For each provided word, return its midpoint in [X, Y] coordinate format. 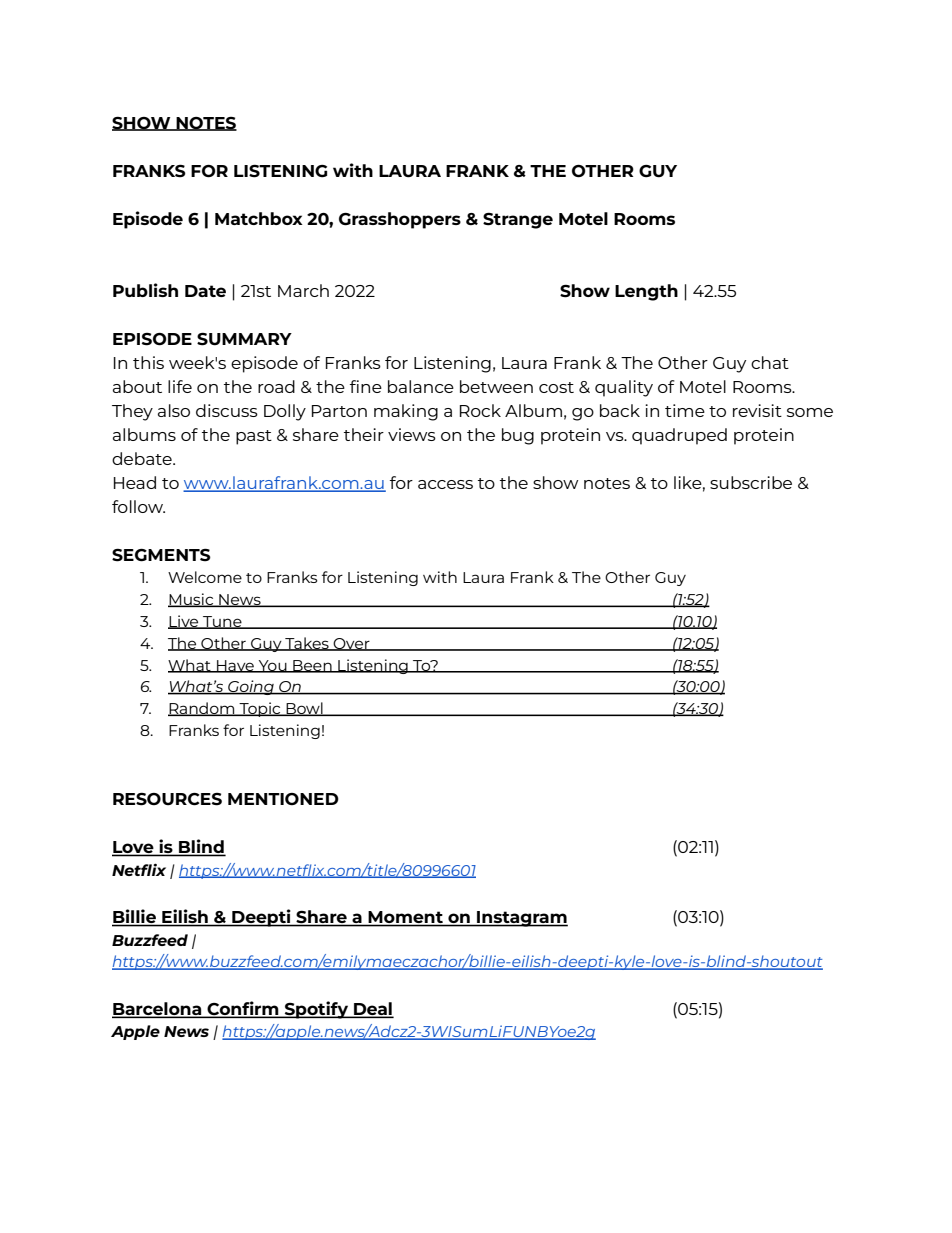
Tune [222, 622]
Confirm [243, 1009]
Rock [480, 410]
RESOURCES [167, 799]
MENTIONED [283, 799]
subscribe [751, 482]
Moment [406, 918]
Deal [372, 1009]
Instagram [521, 919]
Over [352, 644]
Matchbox [259, 218]
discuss [227, 410]
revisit [757, 410]
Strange [518, 220]
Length [646, 292]
